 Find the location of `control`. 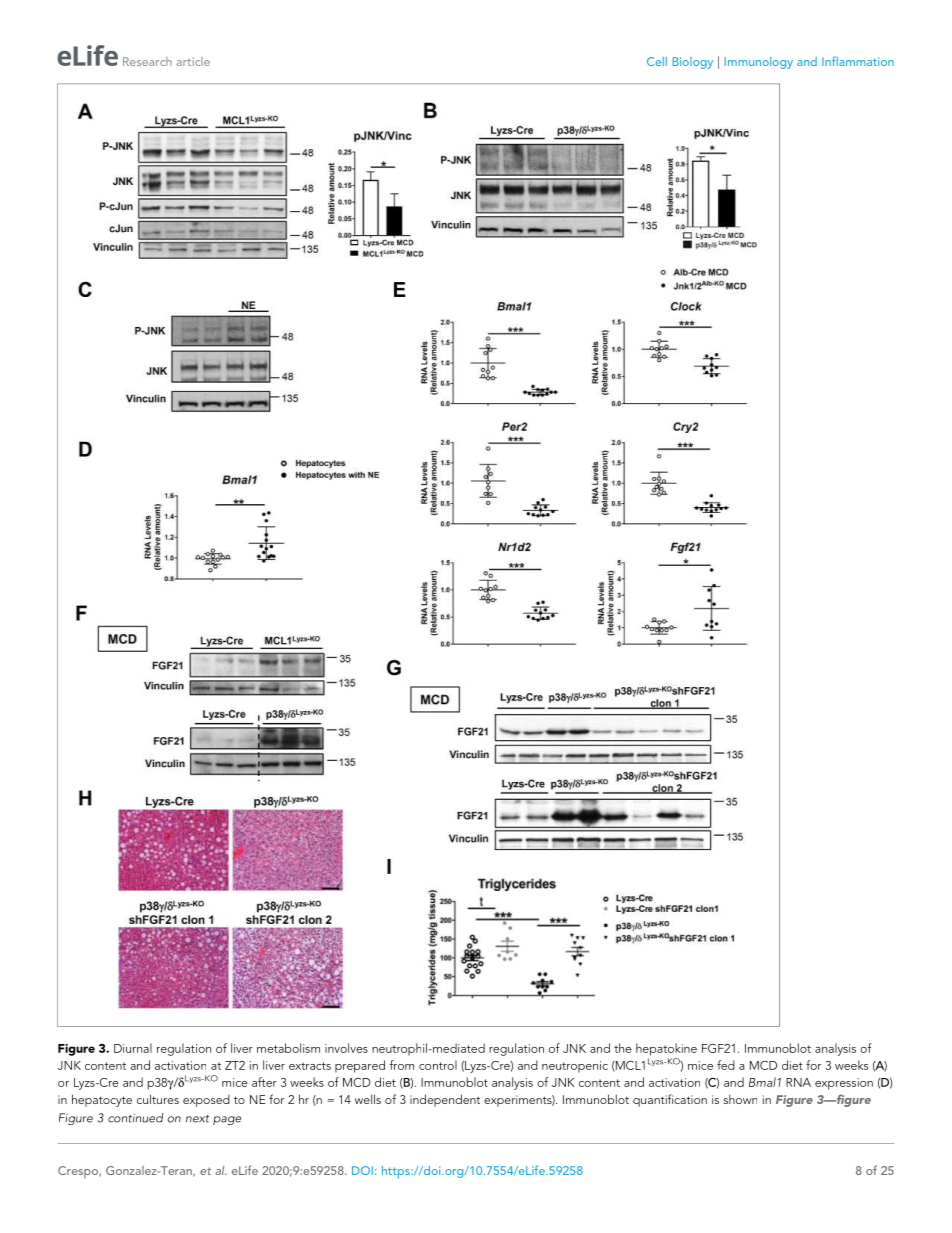

control is located at coordinates (438, 1065).
